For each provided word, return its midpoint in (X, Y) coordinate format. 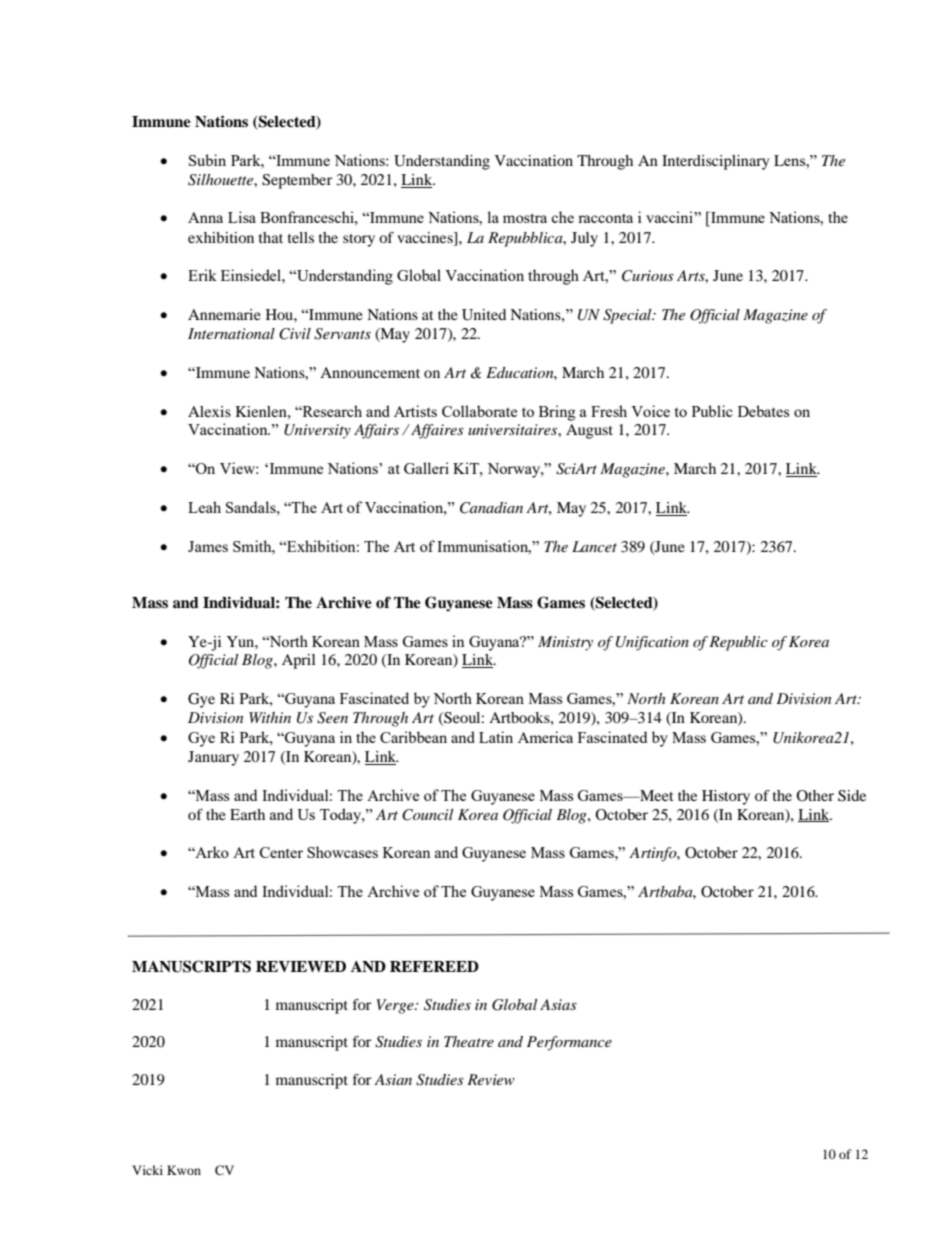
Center (281, 852)
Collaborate (479, 411)
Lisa (242, 217)
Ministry (565, 643)
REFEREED (434, 966)
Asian (393, 1079)
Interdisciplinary (715, 162)
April (299, 661)
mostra (525, 218)
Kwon (184, 1170)
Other (815, 795)
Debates (763, 411)
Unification (652, 643)
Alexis (209, 411)
